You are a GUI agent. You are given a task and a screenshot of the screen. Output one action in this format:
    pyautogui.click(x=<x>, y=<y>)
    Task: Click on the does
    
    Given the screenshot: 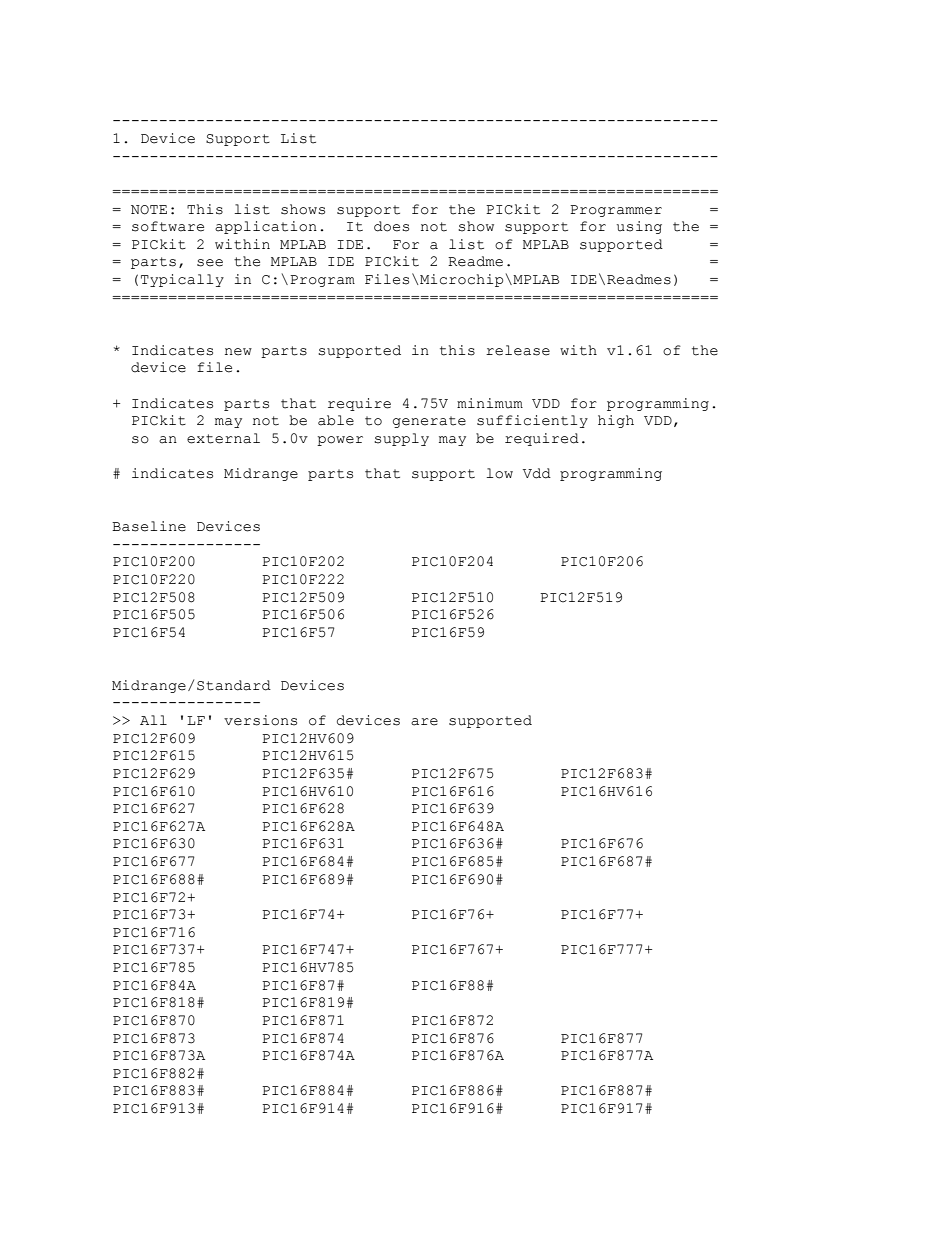 What is the action you would take?
    pyautogui.click(x=391, y=226)
